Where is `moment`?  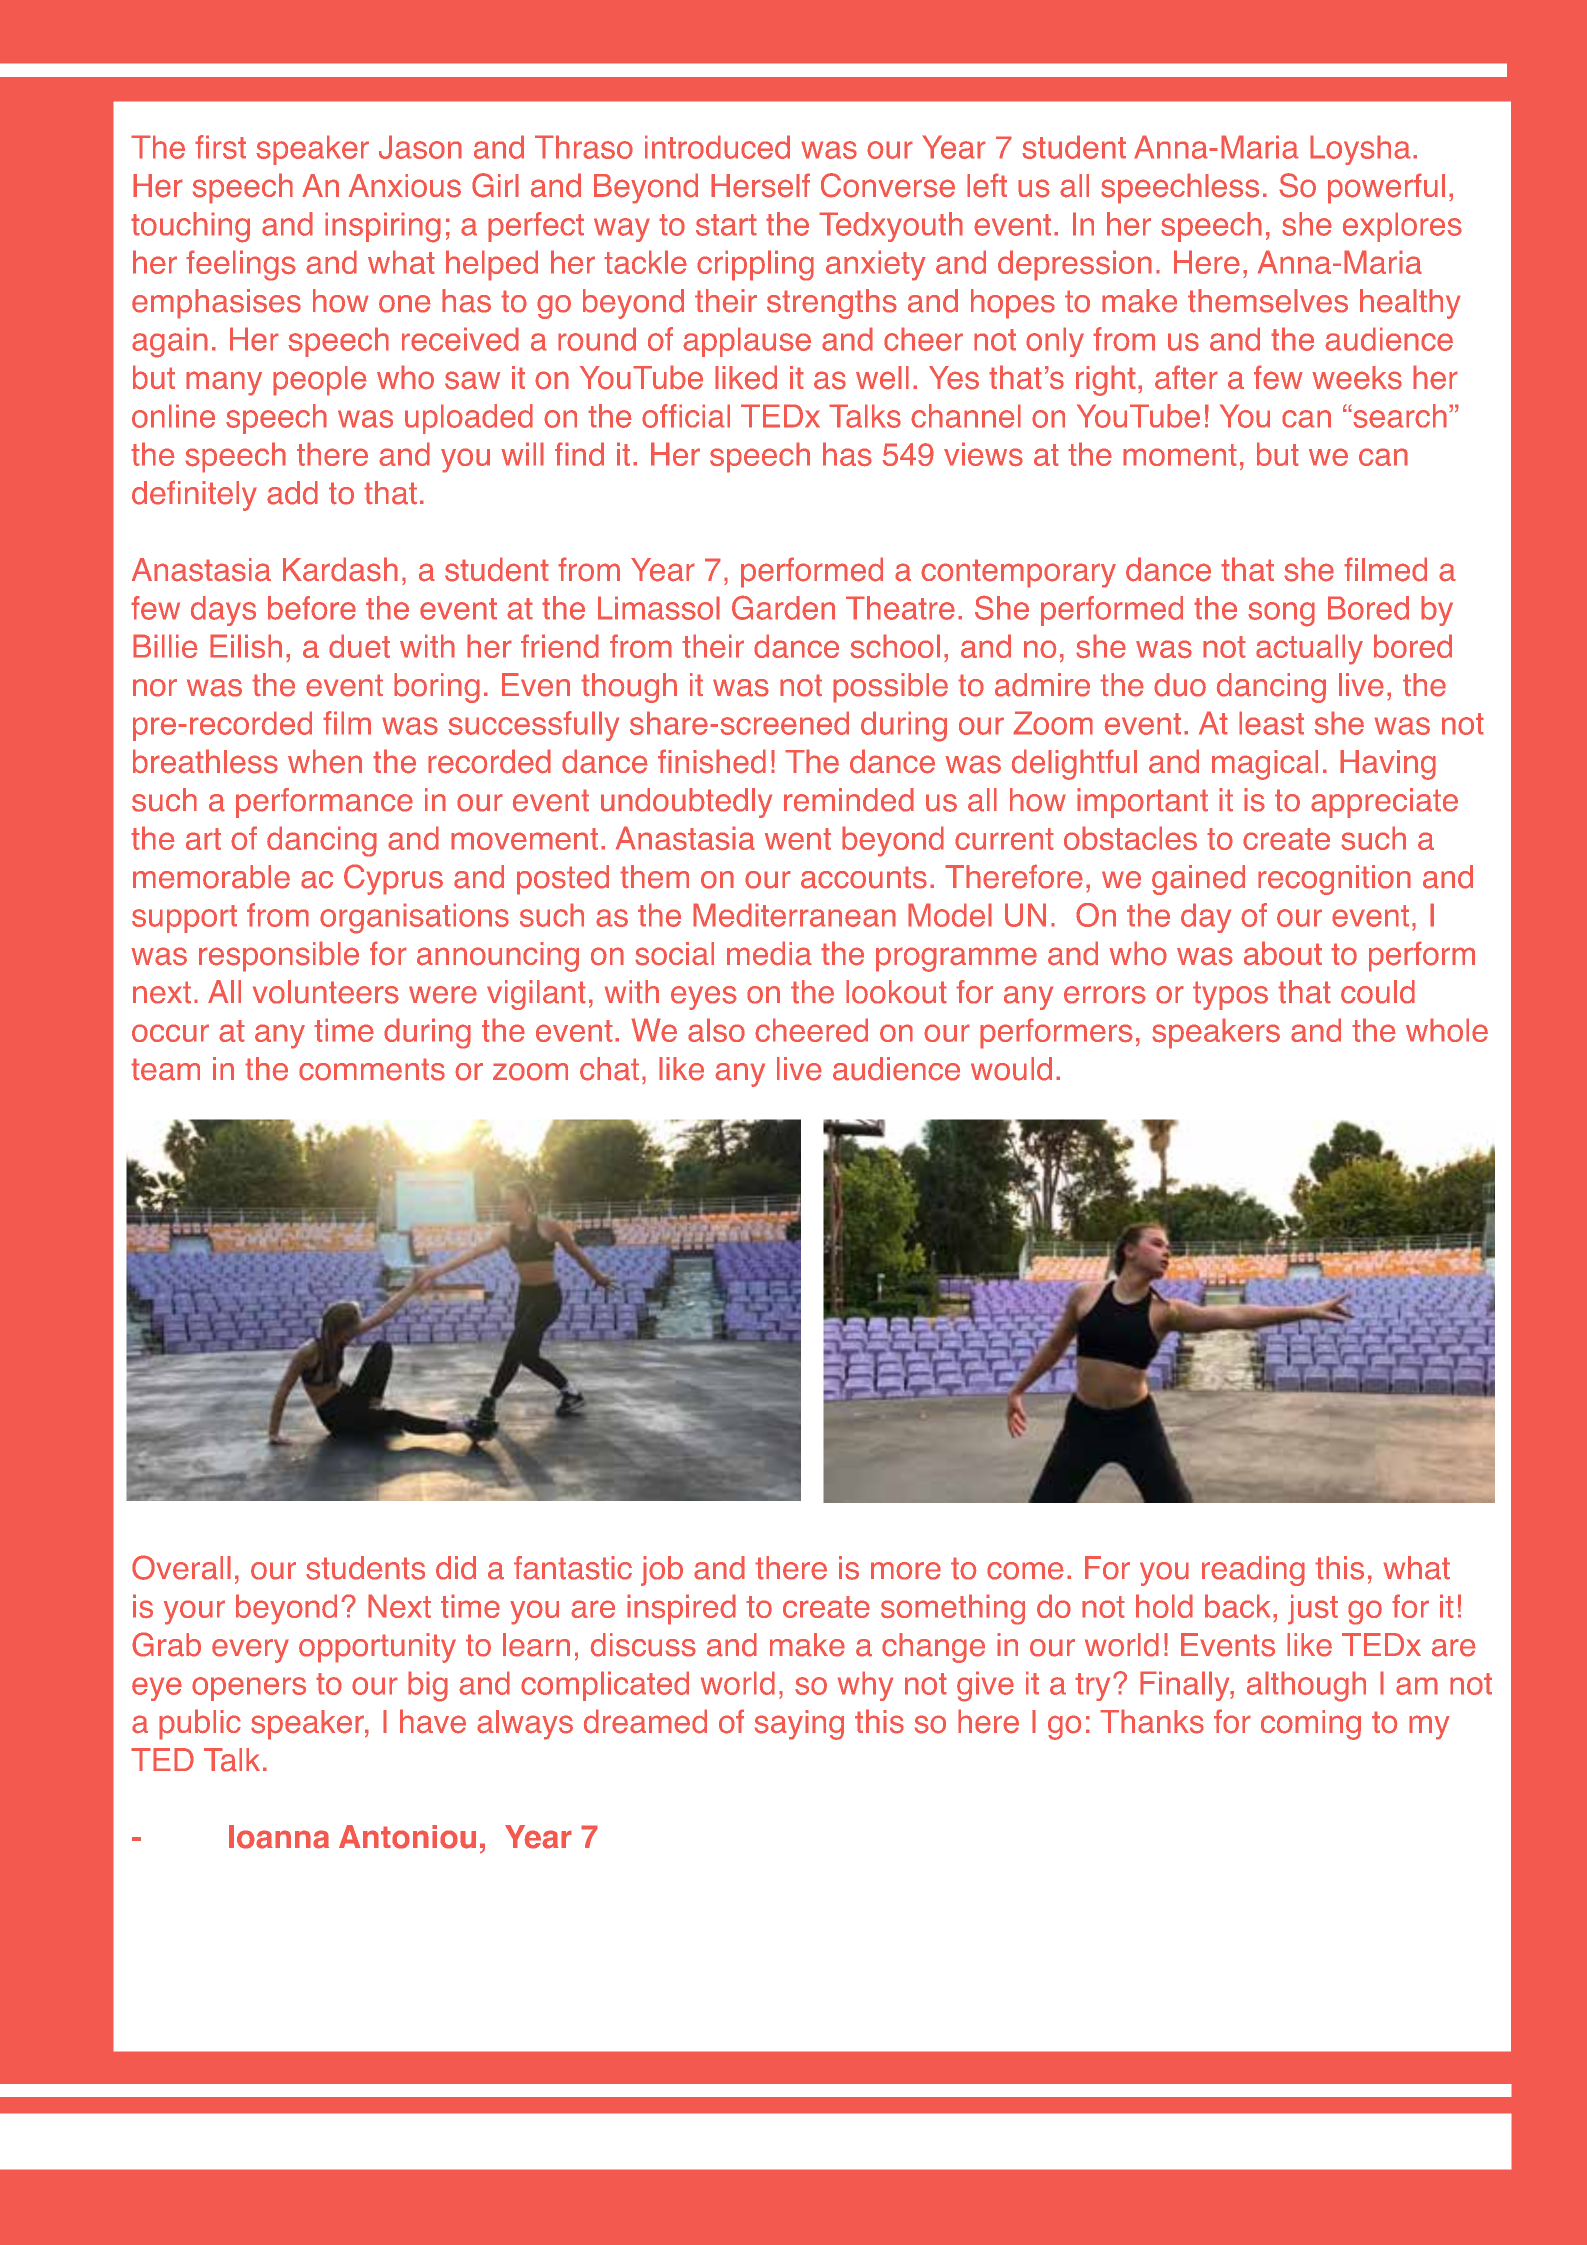 moment is located at coordinates (1180, 455).
